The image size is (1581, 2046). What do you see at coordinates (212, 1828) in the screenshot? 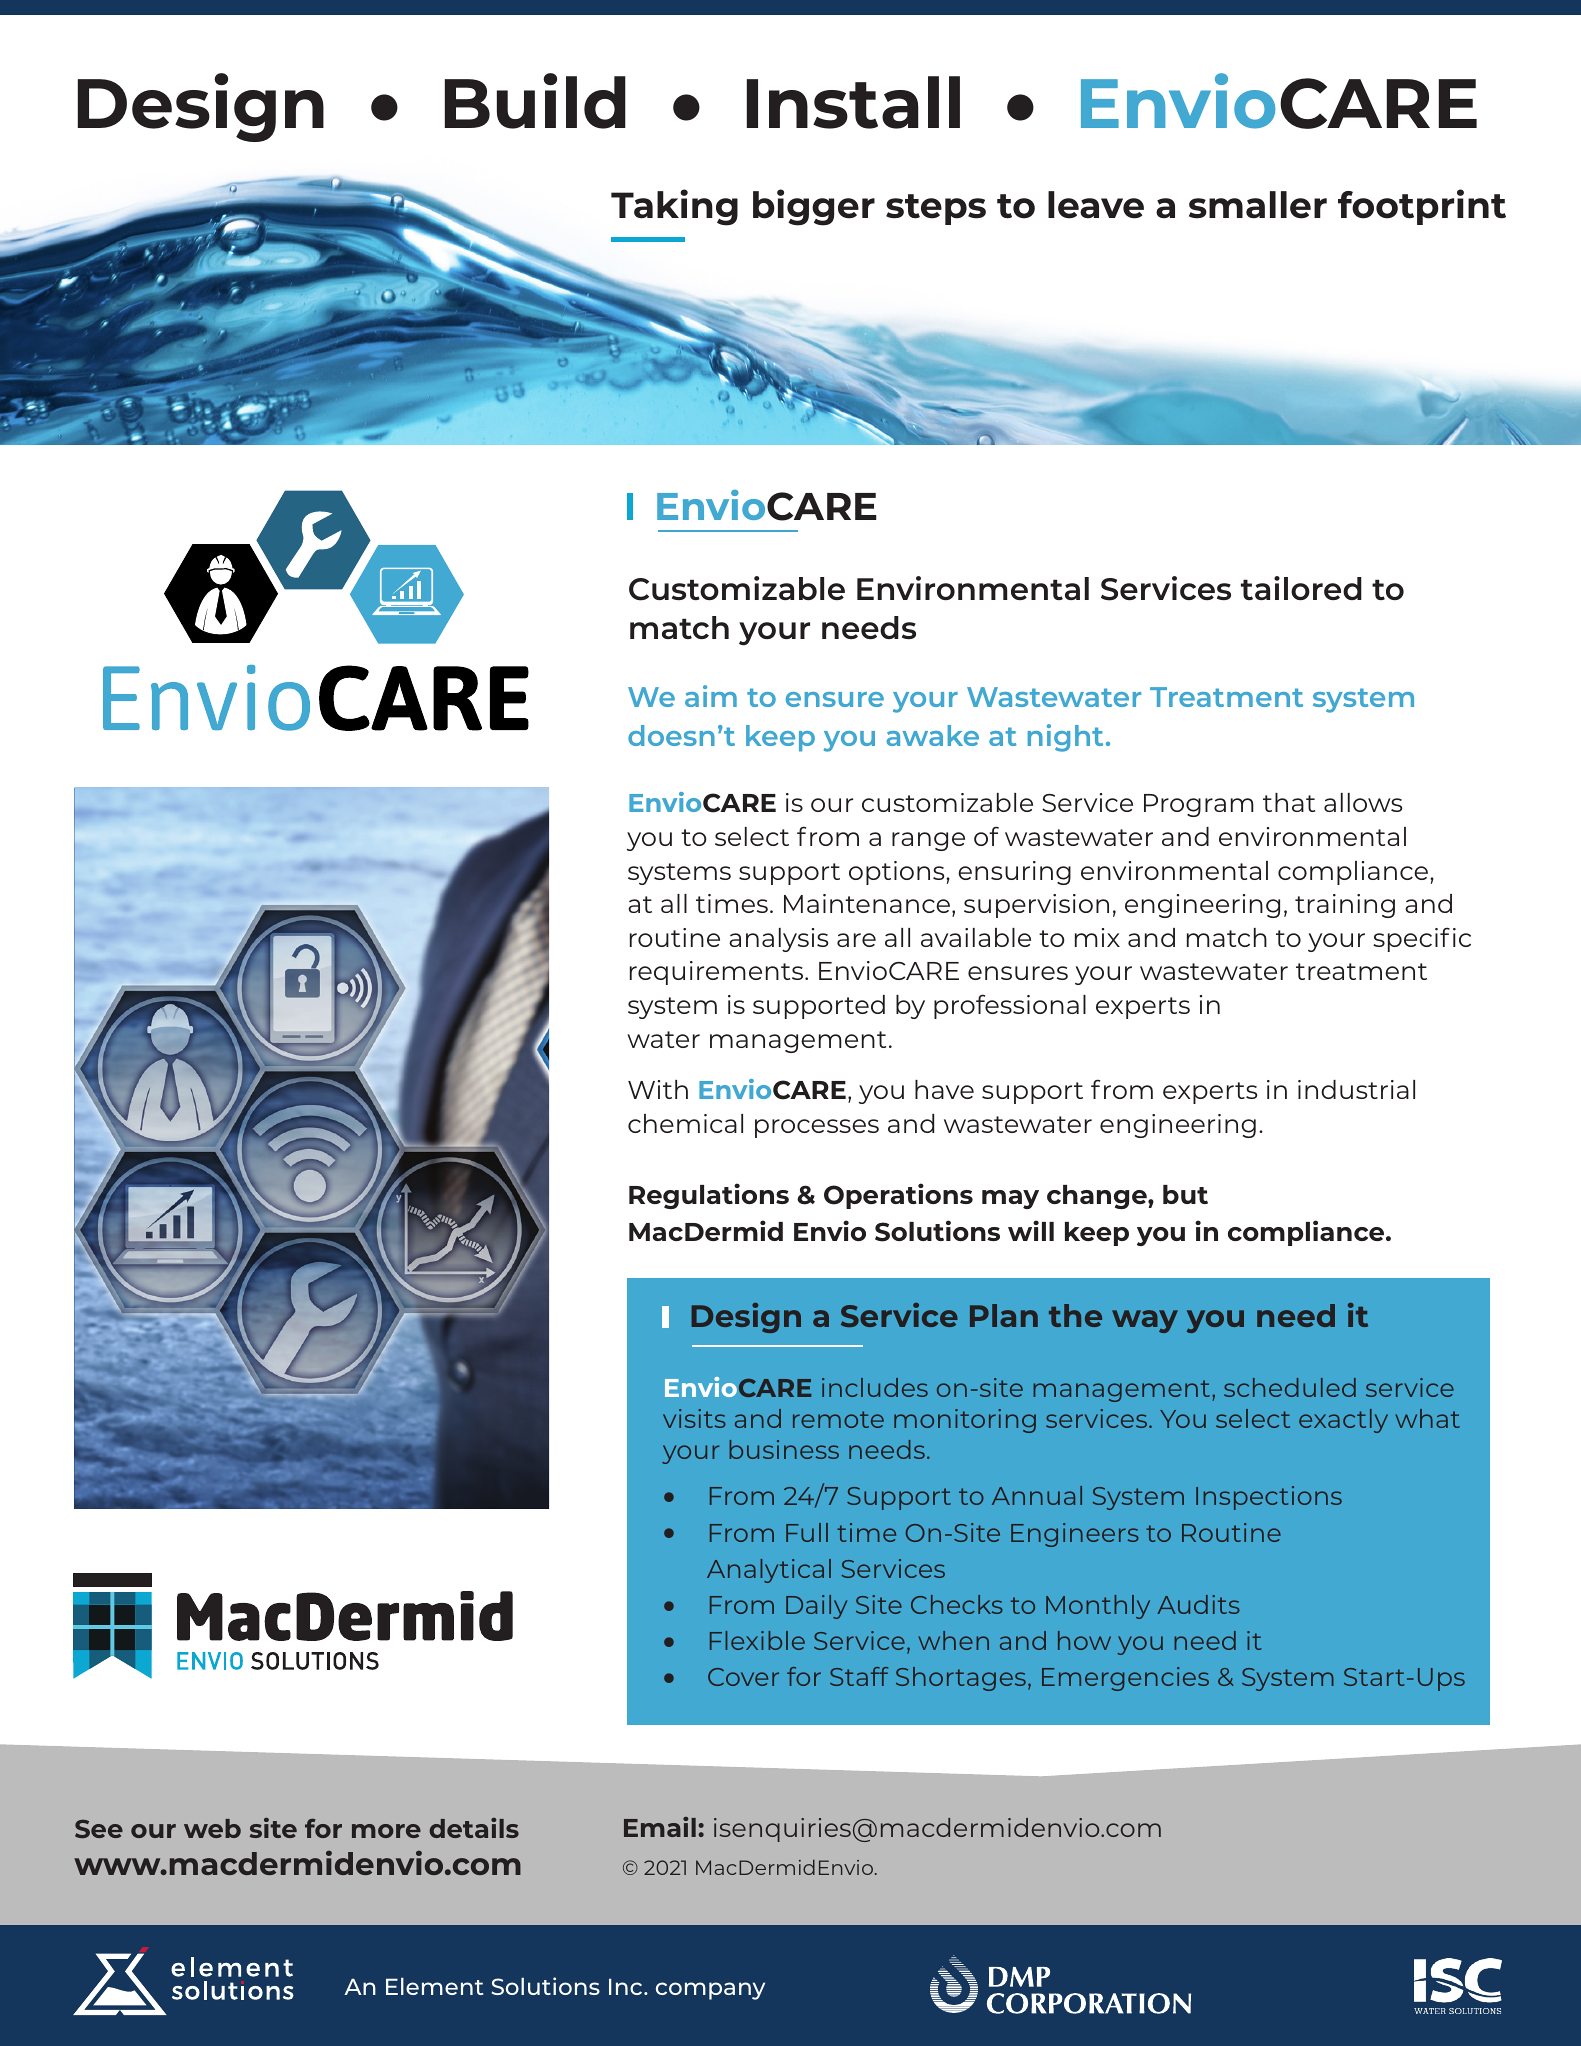
I see `web` at bounding box center [212, 1828].
